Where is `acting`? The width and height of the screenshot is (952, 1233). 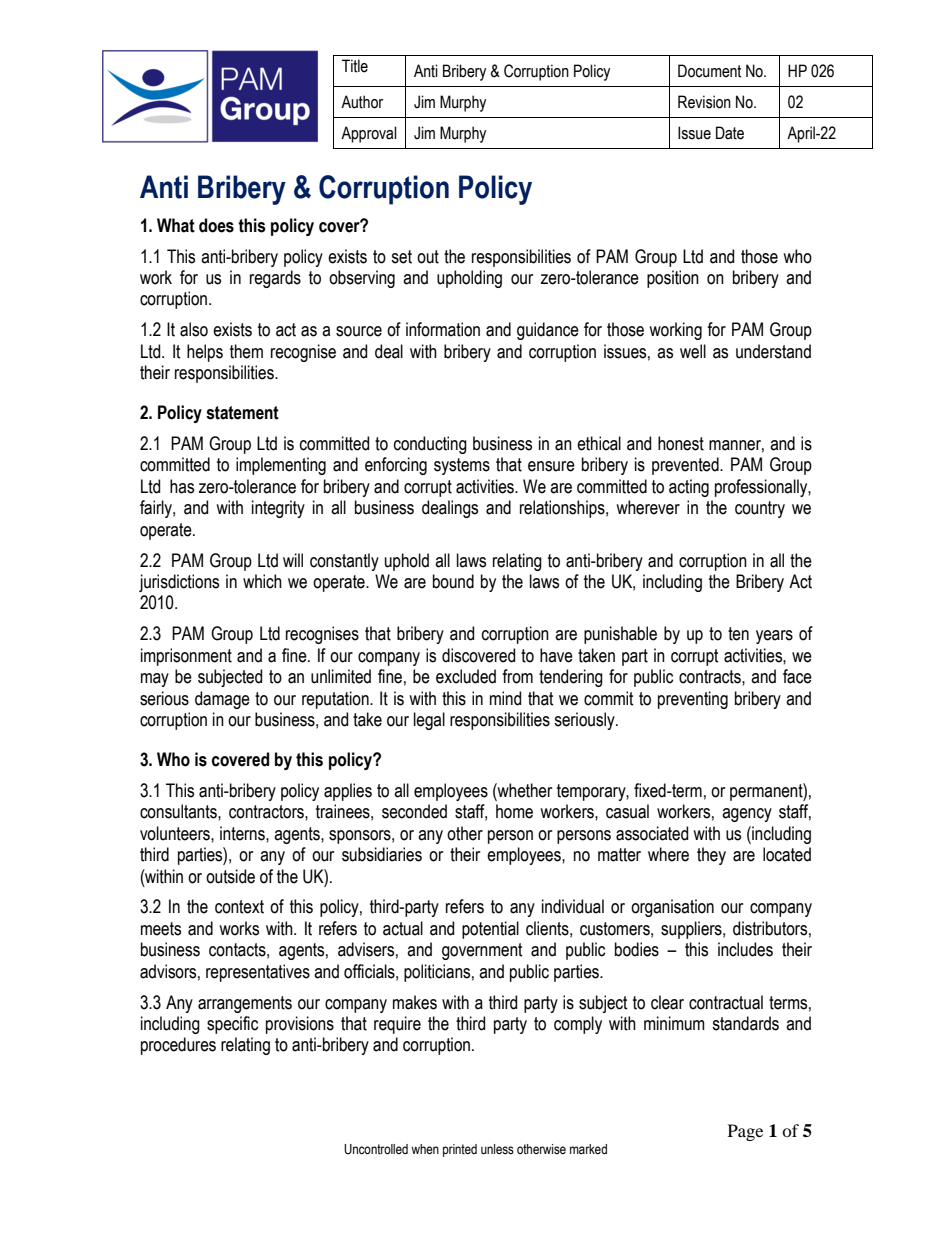
acting is located at coordinates (689, 488).
